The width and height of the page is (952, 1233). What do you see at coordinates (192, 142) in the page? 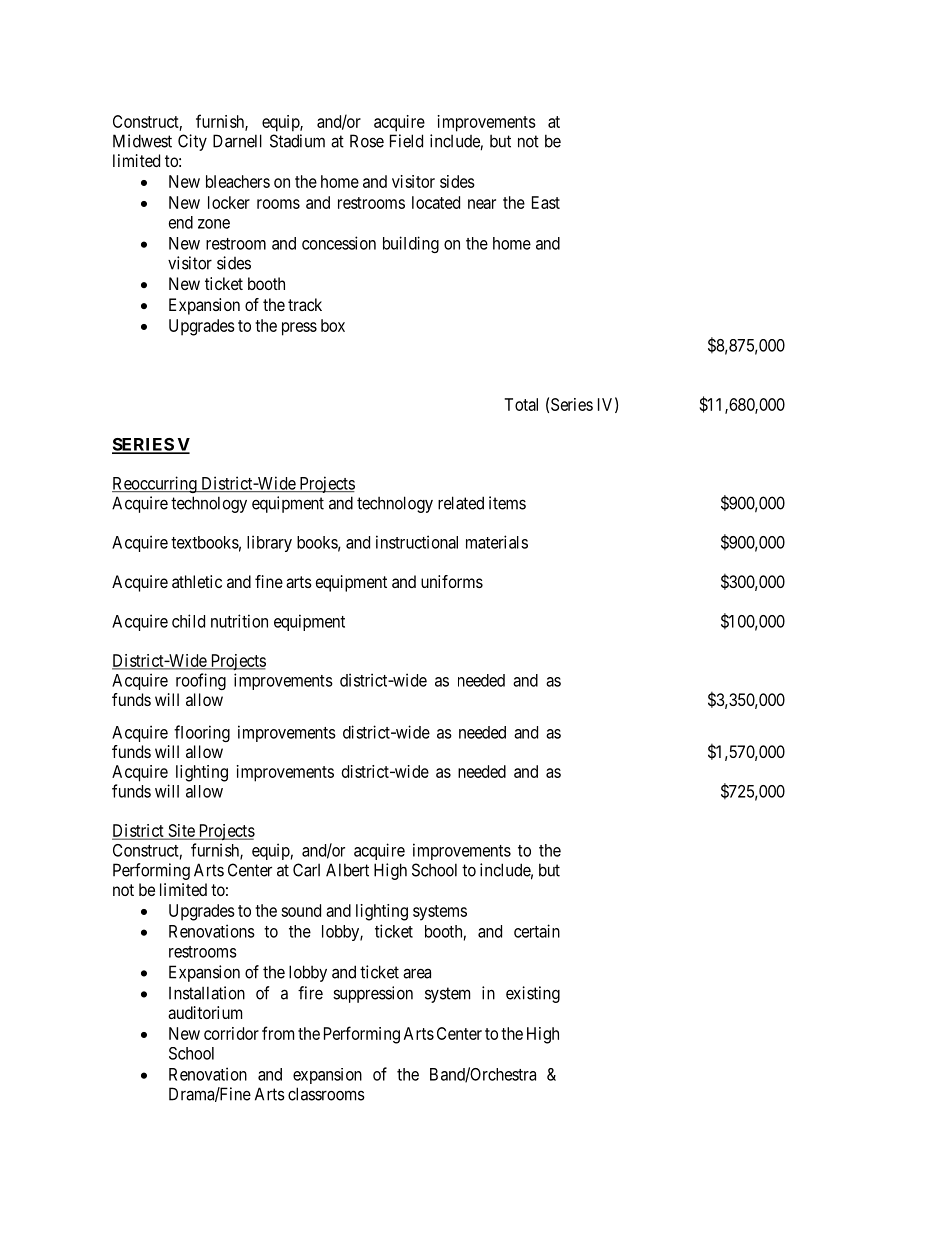
I see `City` at bounding box center [192, 142].
